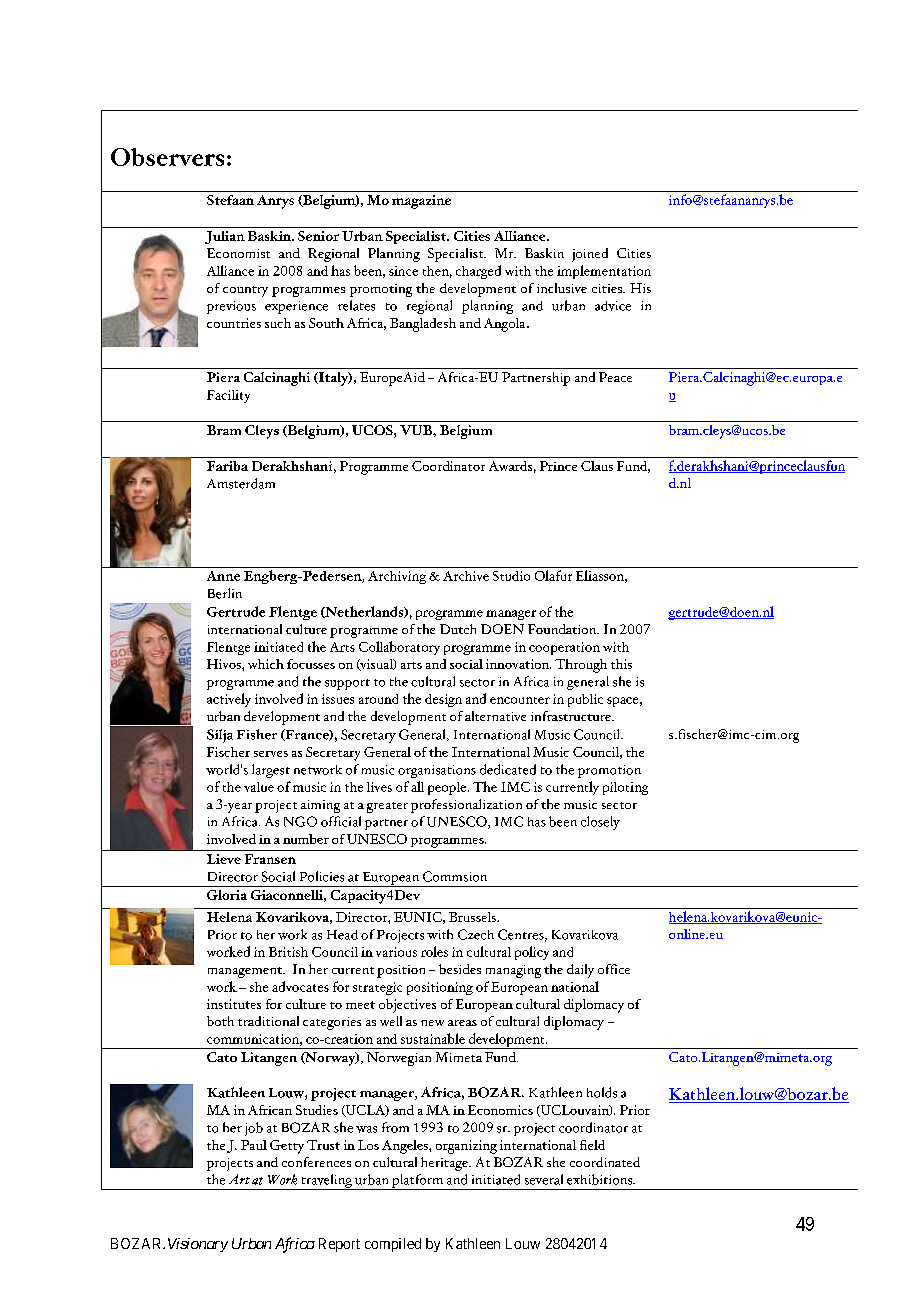 Image resolution: width=924 pixels, height=1308 pixels. I want to click on joined, so click(590, 255).
